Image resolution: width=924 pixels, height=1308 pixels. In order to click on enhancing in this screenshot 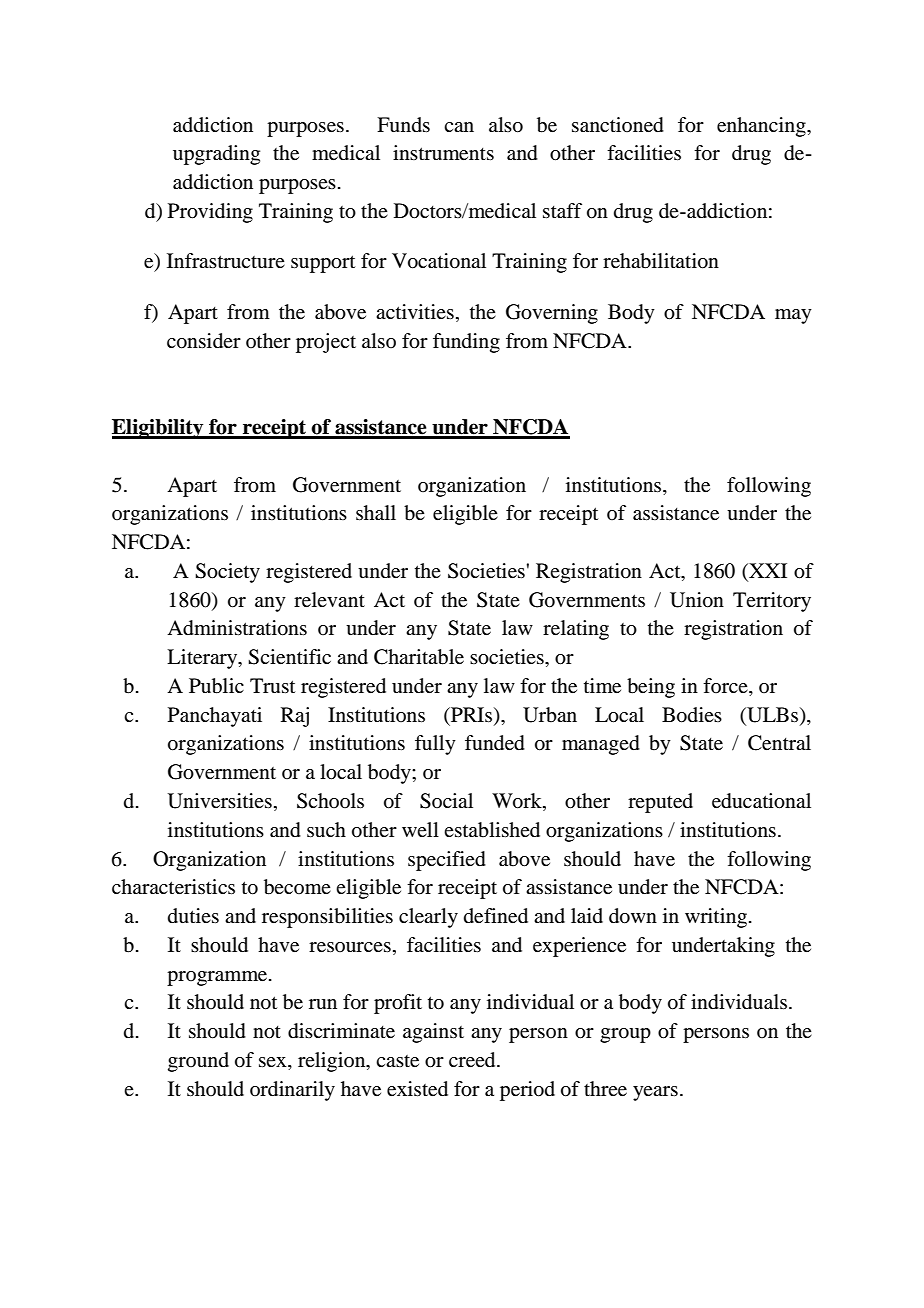, I will do `click(762, 127)`.
